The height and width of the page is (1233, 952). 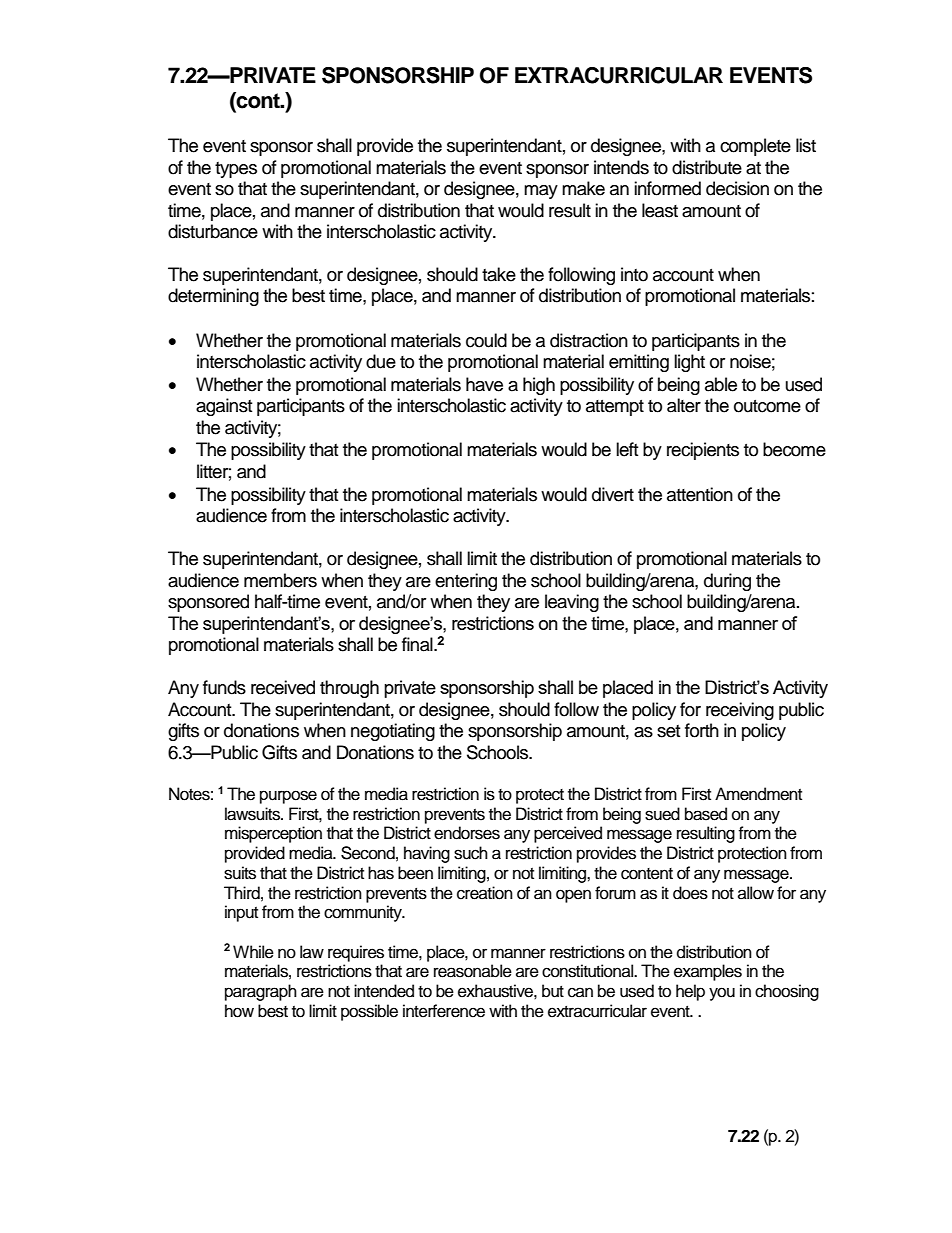 What do you see at coordinates (280, 580) in the page?
I see `members` at bounding box center [280, 580].
